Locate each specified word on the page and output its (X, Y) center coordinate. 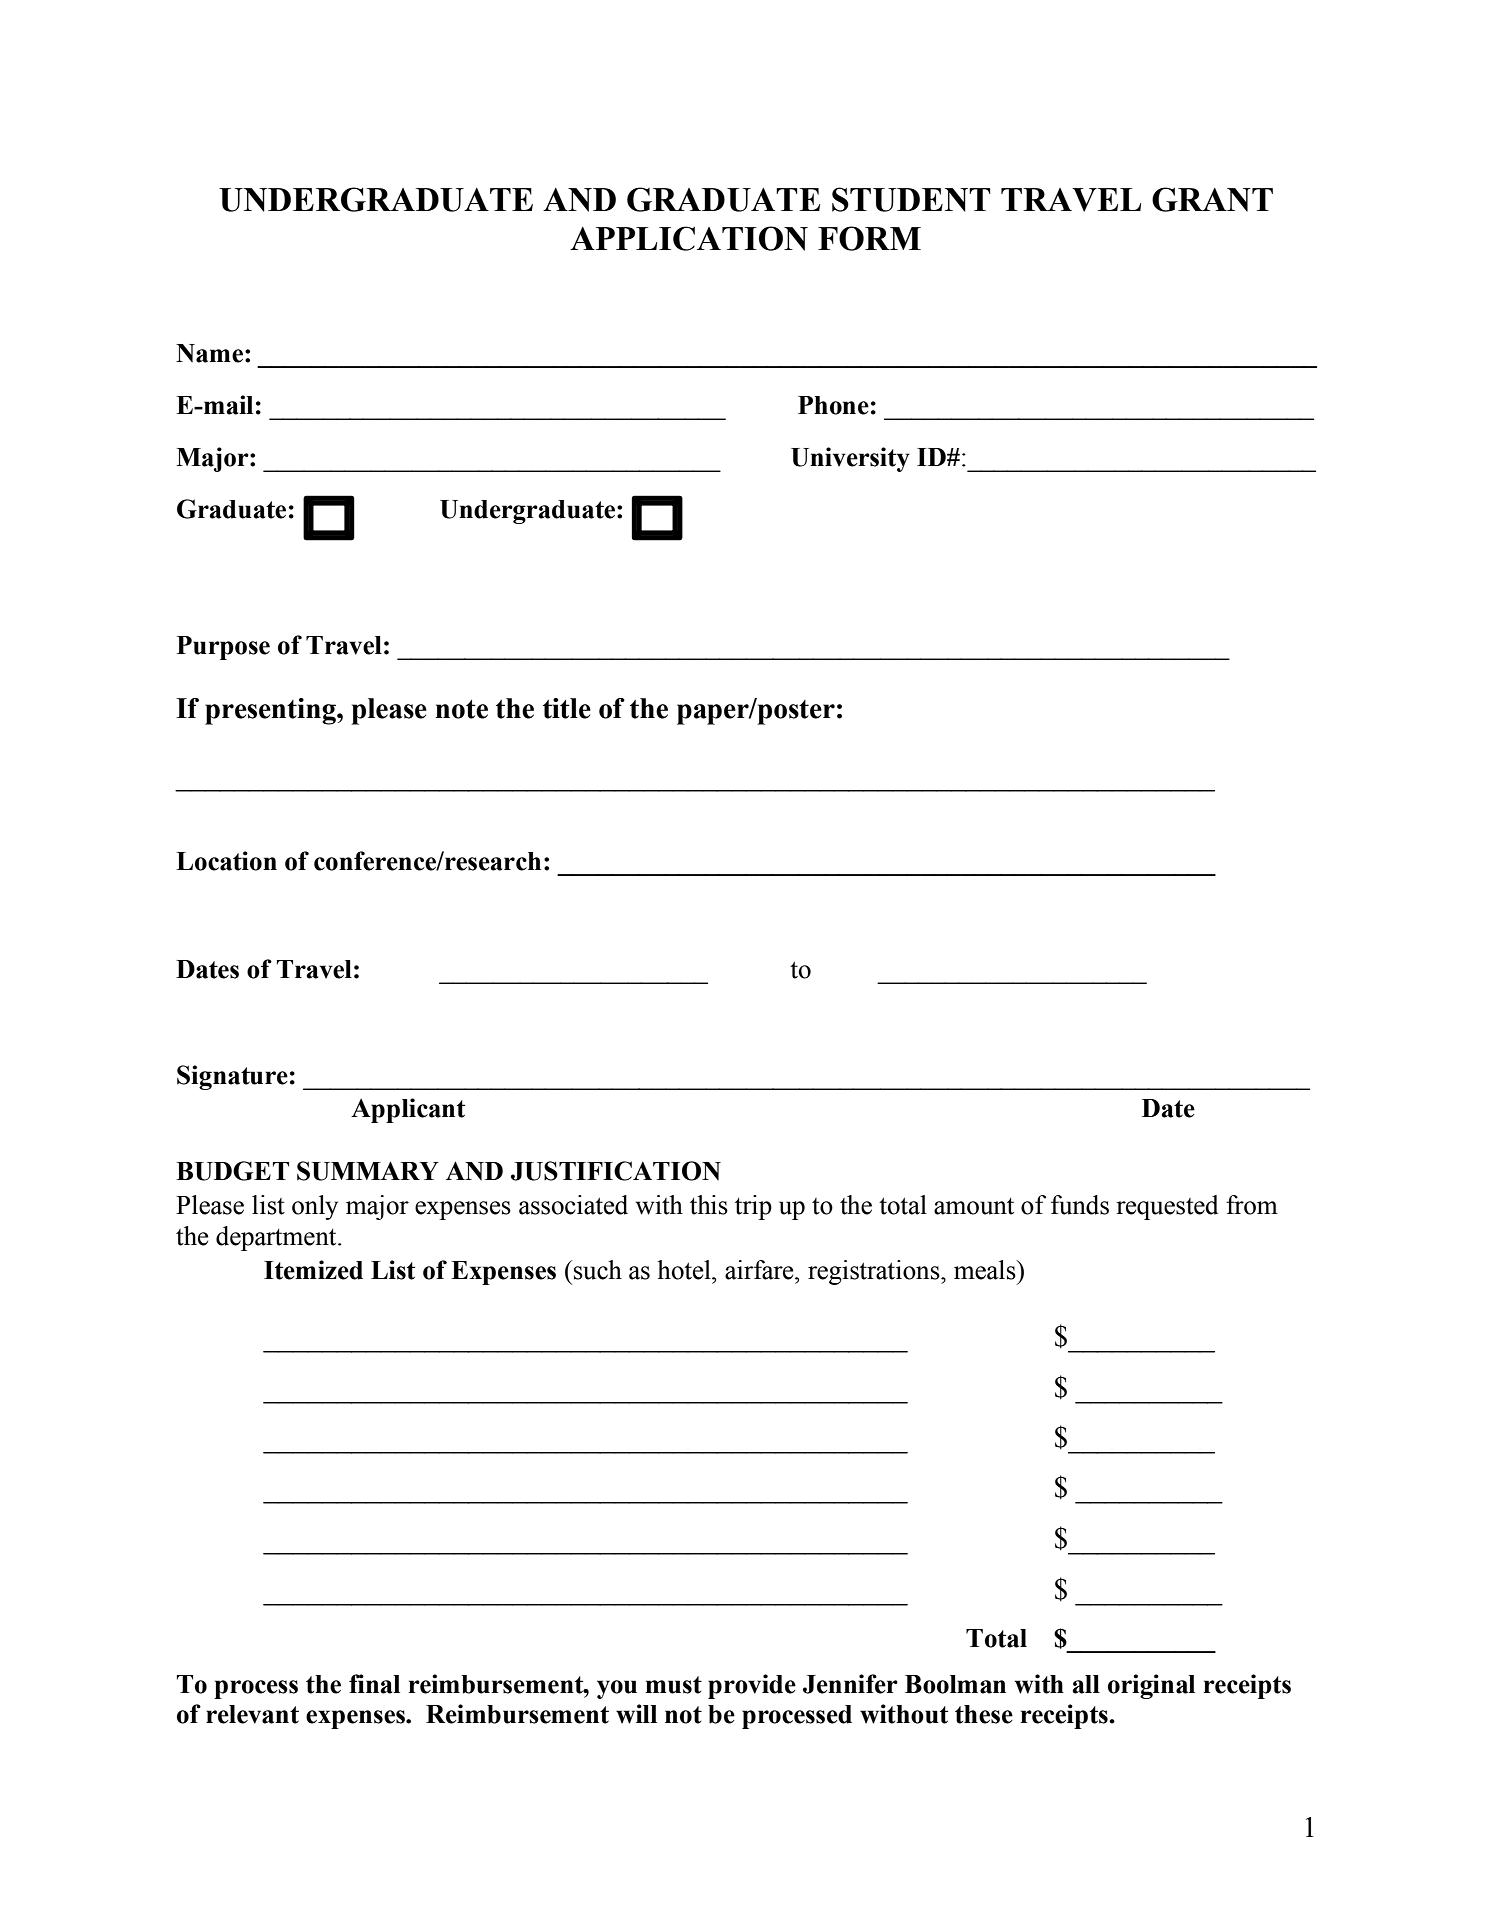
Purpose (223, 648)
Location (226, 861)
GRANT (1212, 199)
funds (1080, 1205)
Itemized (313, 1270)
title (567, 708)
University (850, 459)
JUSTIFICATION (616, 1171)
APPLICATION (689, 238)
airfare (760, 1270)
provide (752, 1686)
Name (209, 353)
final (374, 1684)
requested (1167, 1207)
